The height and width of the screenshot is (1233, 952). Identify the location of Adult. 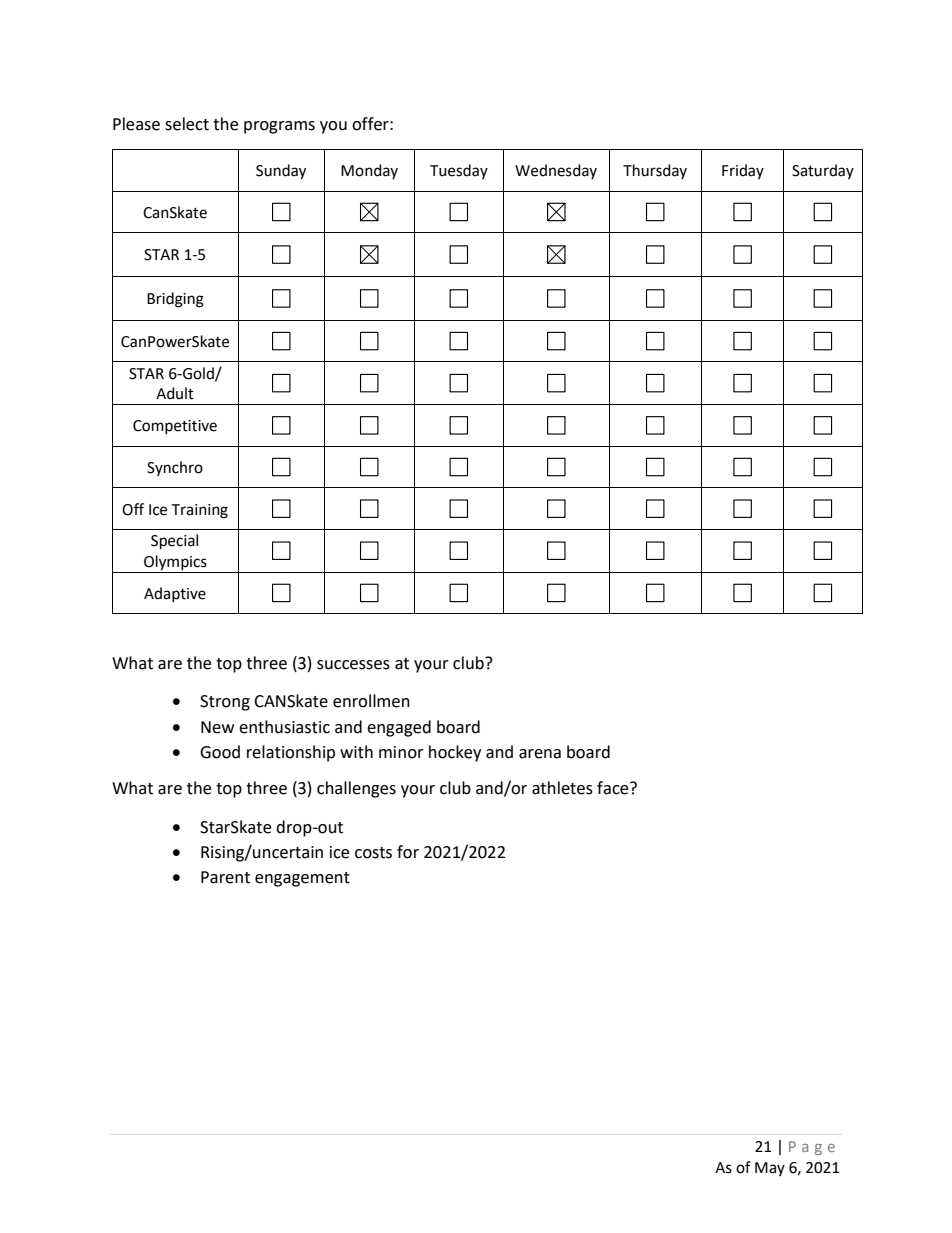
(175, 393).
